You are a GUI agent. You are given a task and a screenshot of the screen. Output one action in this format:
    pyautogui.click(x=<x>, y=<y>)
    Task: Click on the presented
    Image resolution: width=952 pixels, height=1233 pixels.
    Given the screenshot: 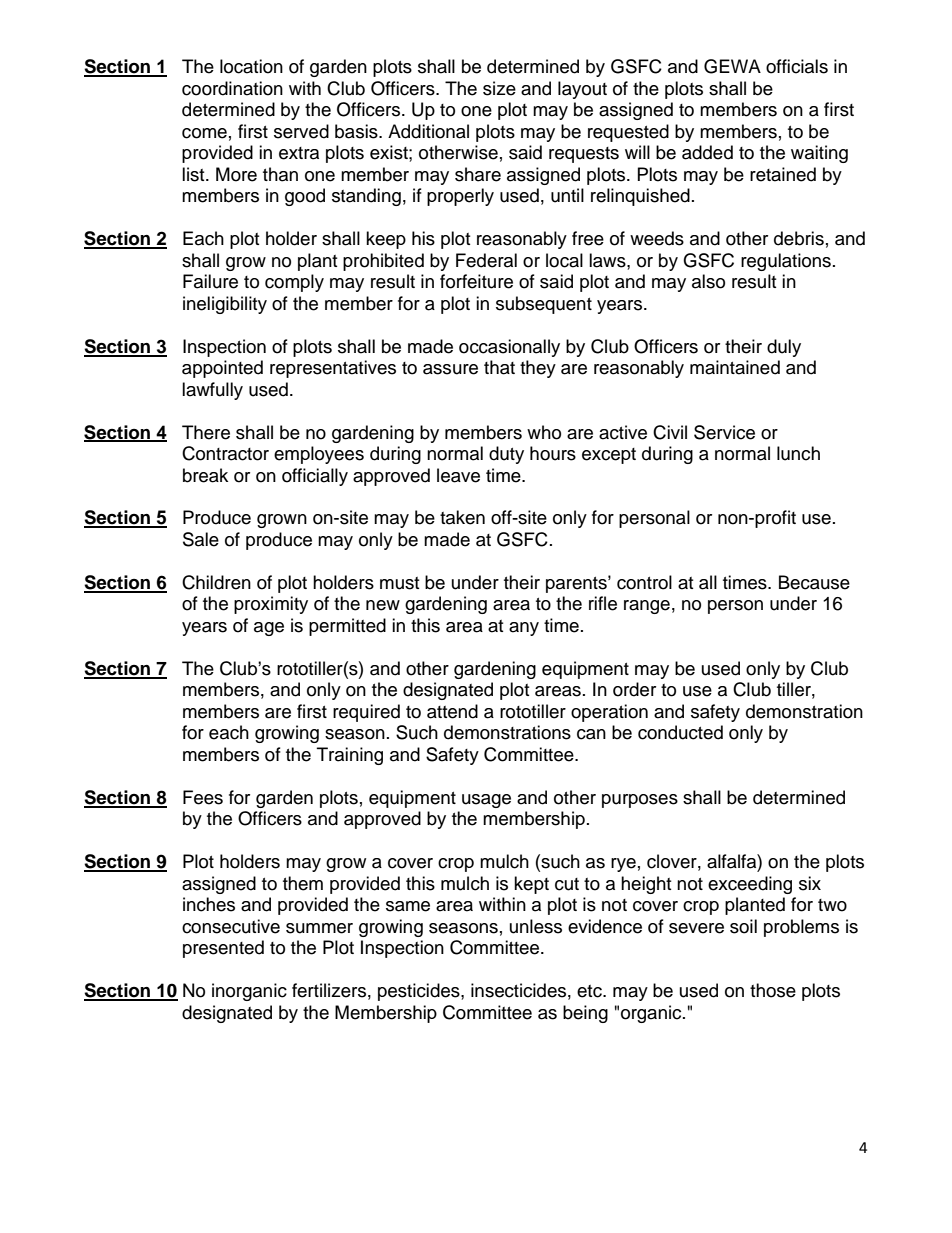 What is the action you would take?
    pyautogui.click(x=223, y=949)
